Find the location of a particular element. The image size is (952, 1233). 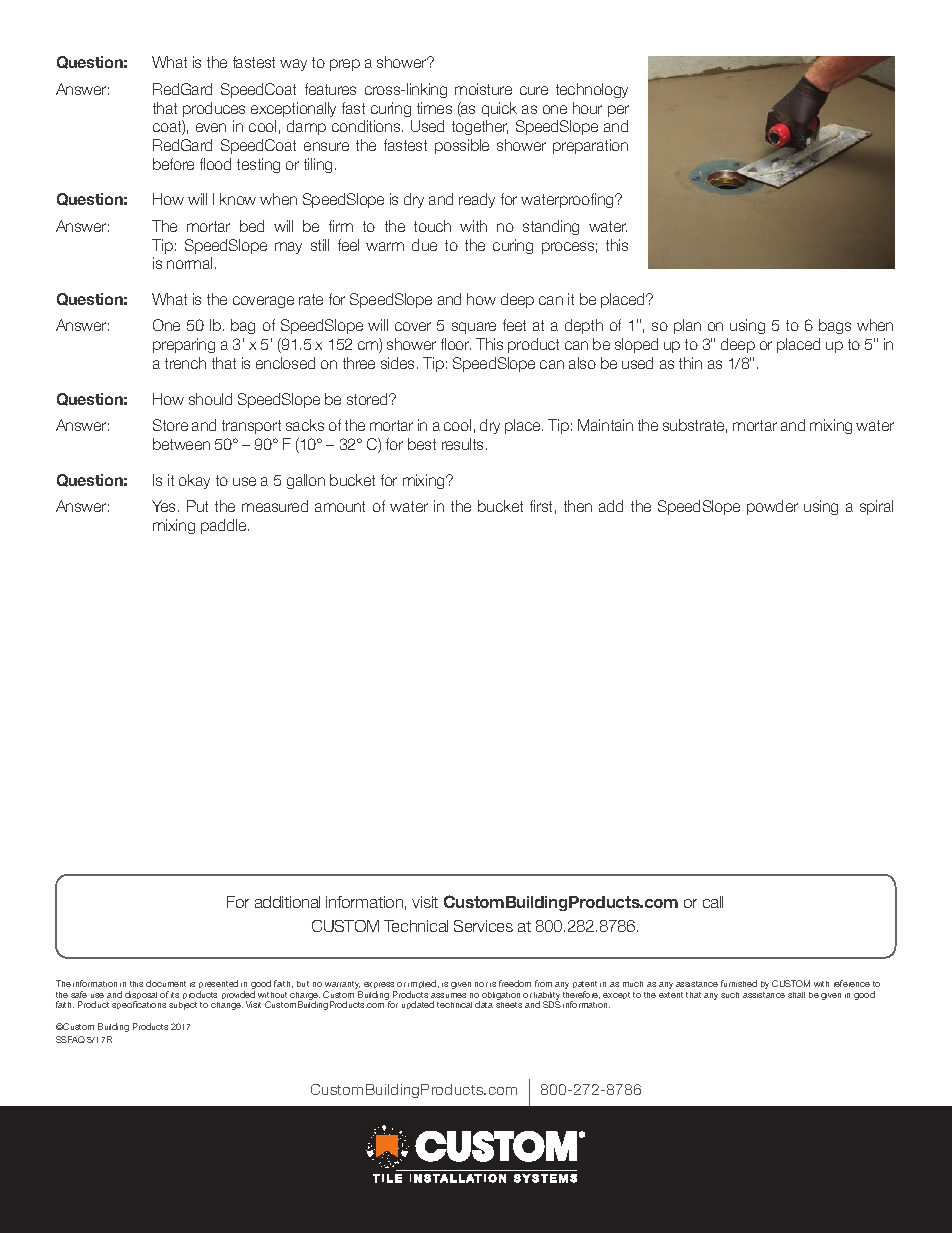

per is located at coordinates (618, 111).
